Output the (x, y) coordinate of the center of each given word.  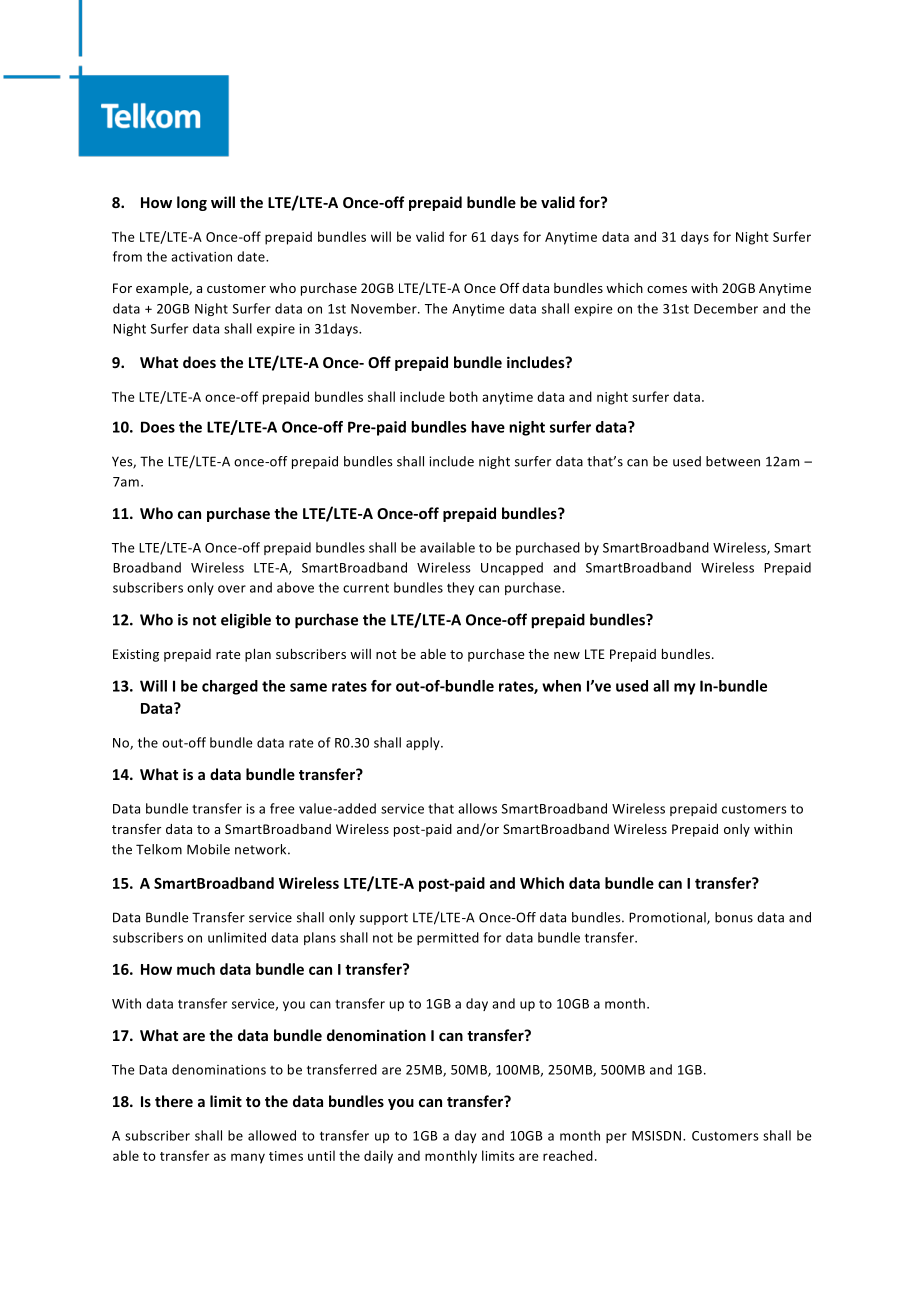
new (567, 655)
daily (378, 1157)
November (385, 308)
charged (230, 687)
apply (424, 743)
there (174, 1101)
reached (568, 1155)
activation (201, 257)
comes (667, 289)
